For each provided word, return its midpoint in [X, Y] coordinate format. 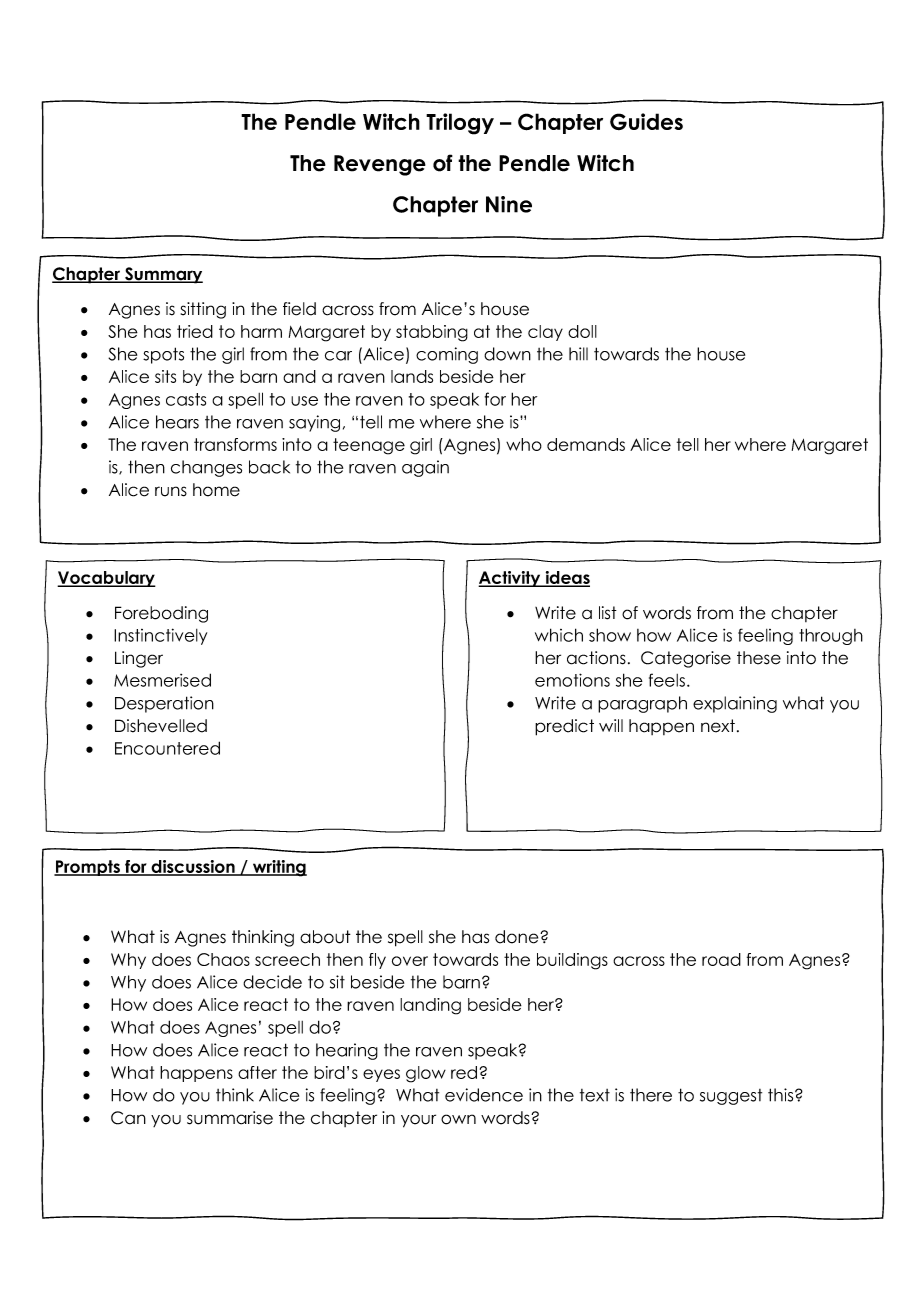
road [721, 959]
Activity [510, 579]
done [518, 937]
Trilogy [460, 124]
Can [128, 1118]
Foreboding [161, 614]
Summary [163, 275]
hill [578, 353]
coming [447, 355]
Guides [646, 121]
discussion [193, 868]
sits [165, 376]
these [759, 658]
